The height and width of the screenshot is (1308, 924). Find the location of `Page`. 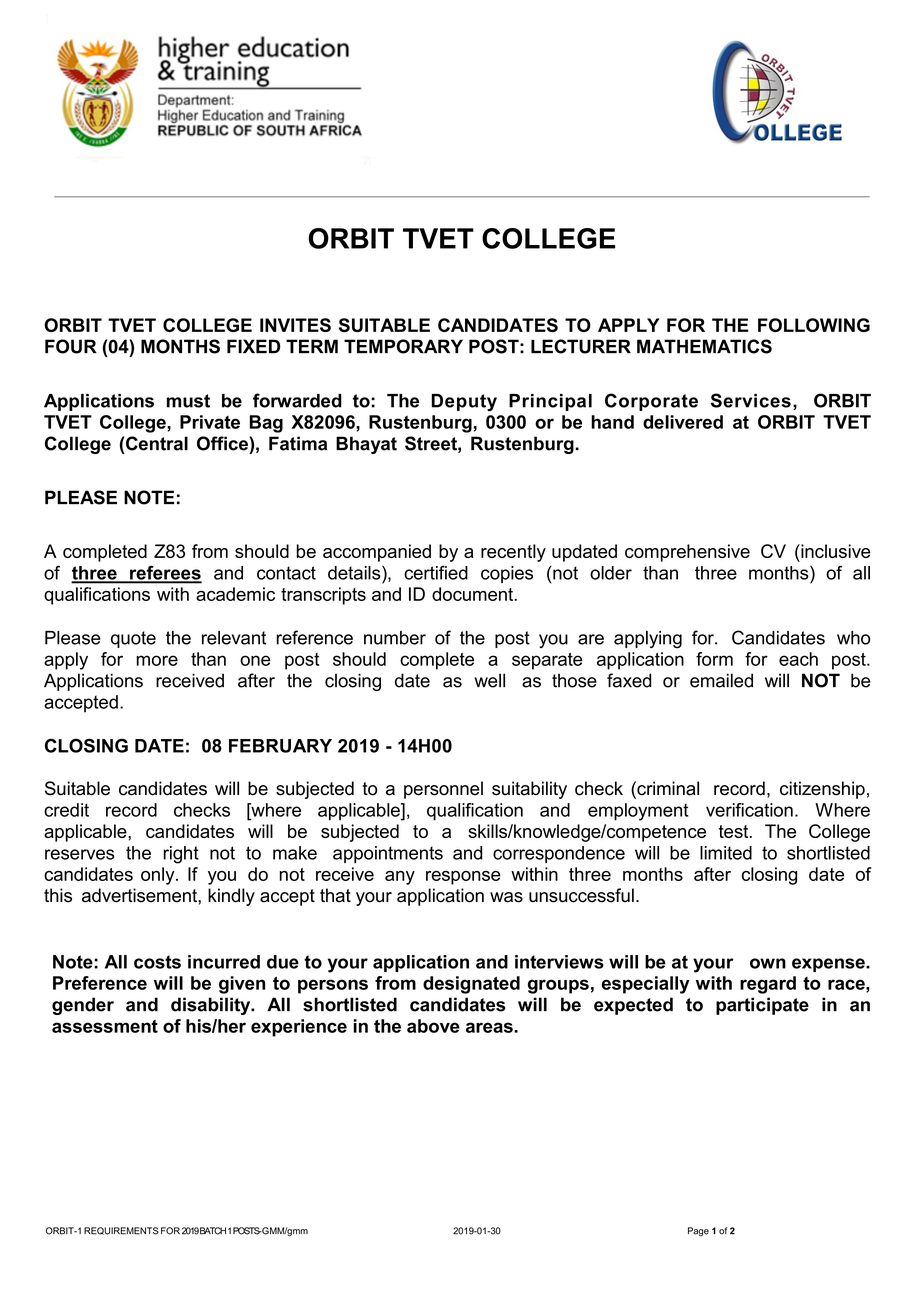

Page is located at coordinates (698, 1231).
